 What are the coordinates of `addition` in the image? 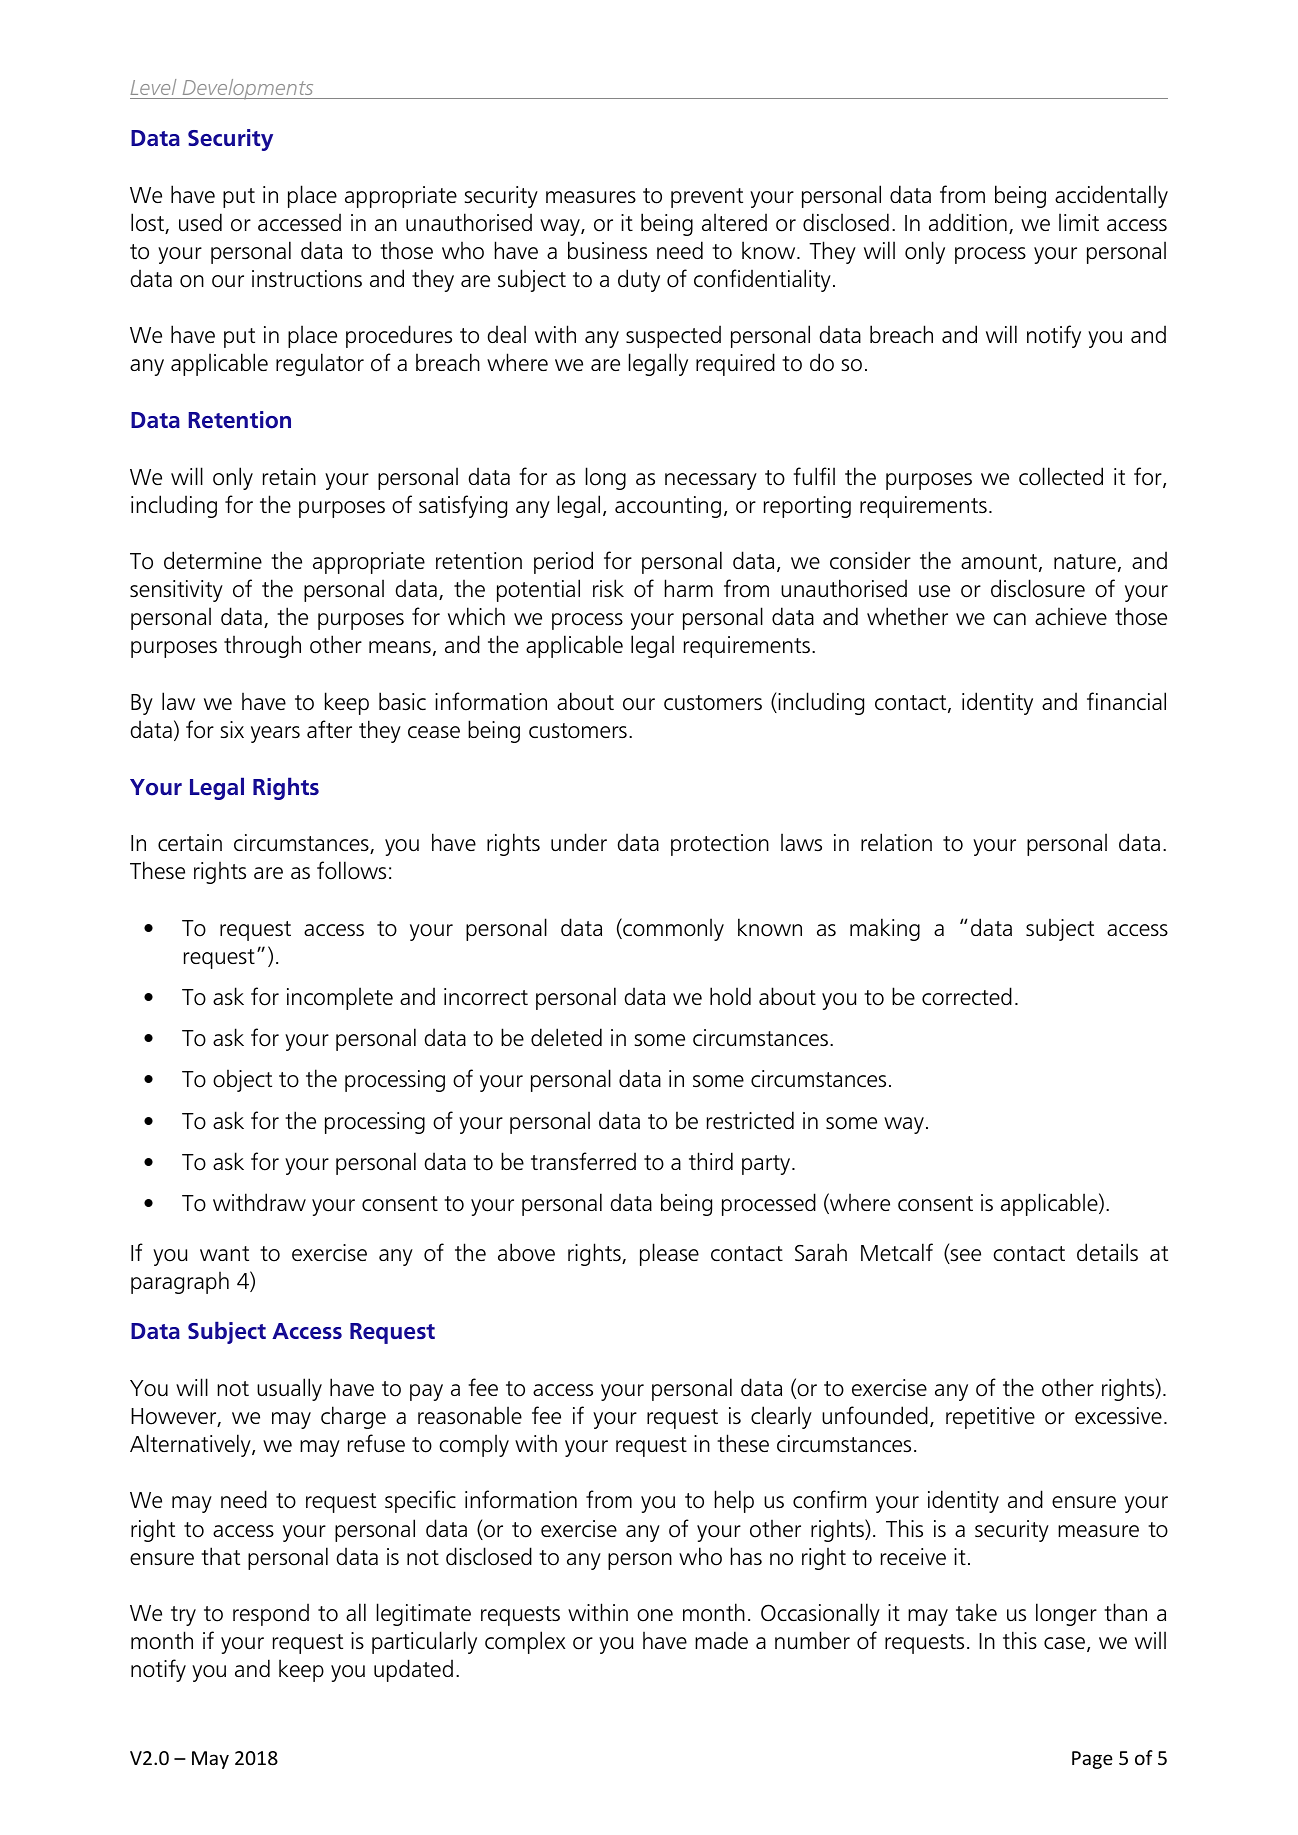 It's located at (968, 222).
